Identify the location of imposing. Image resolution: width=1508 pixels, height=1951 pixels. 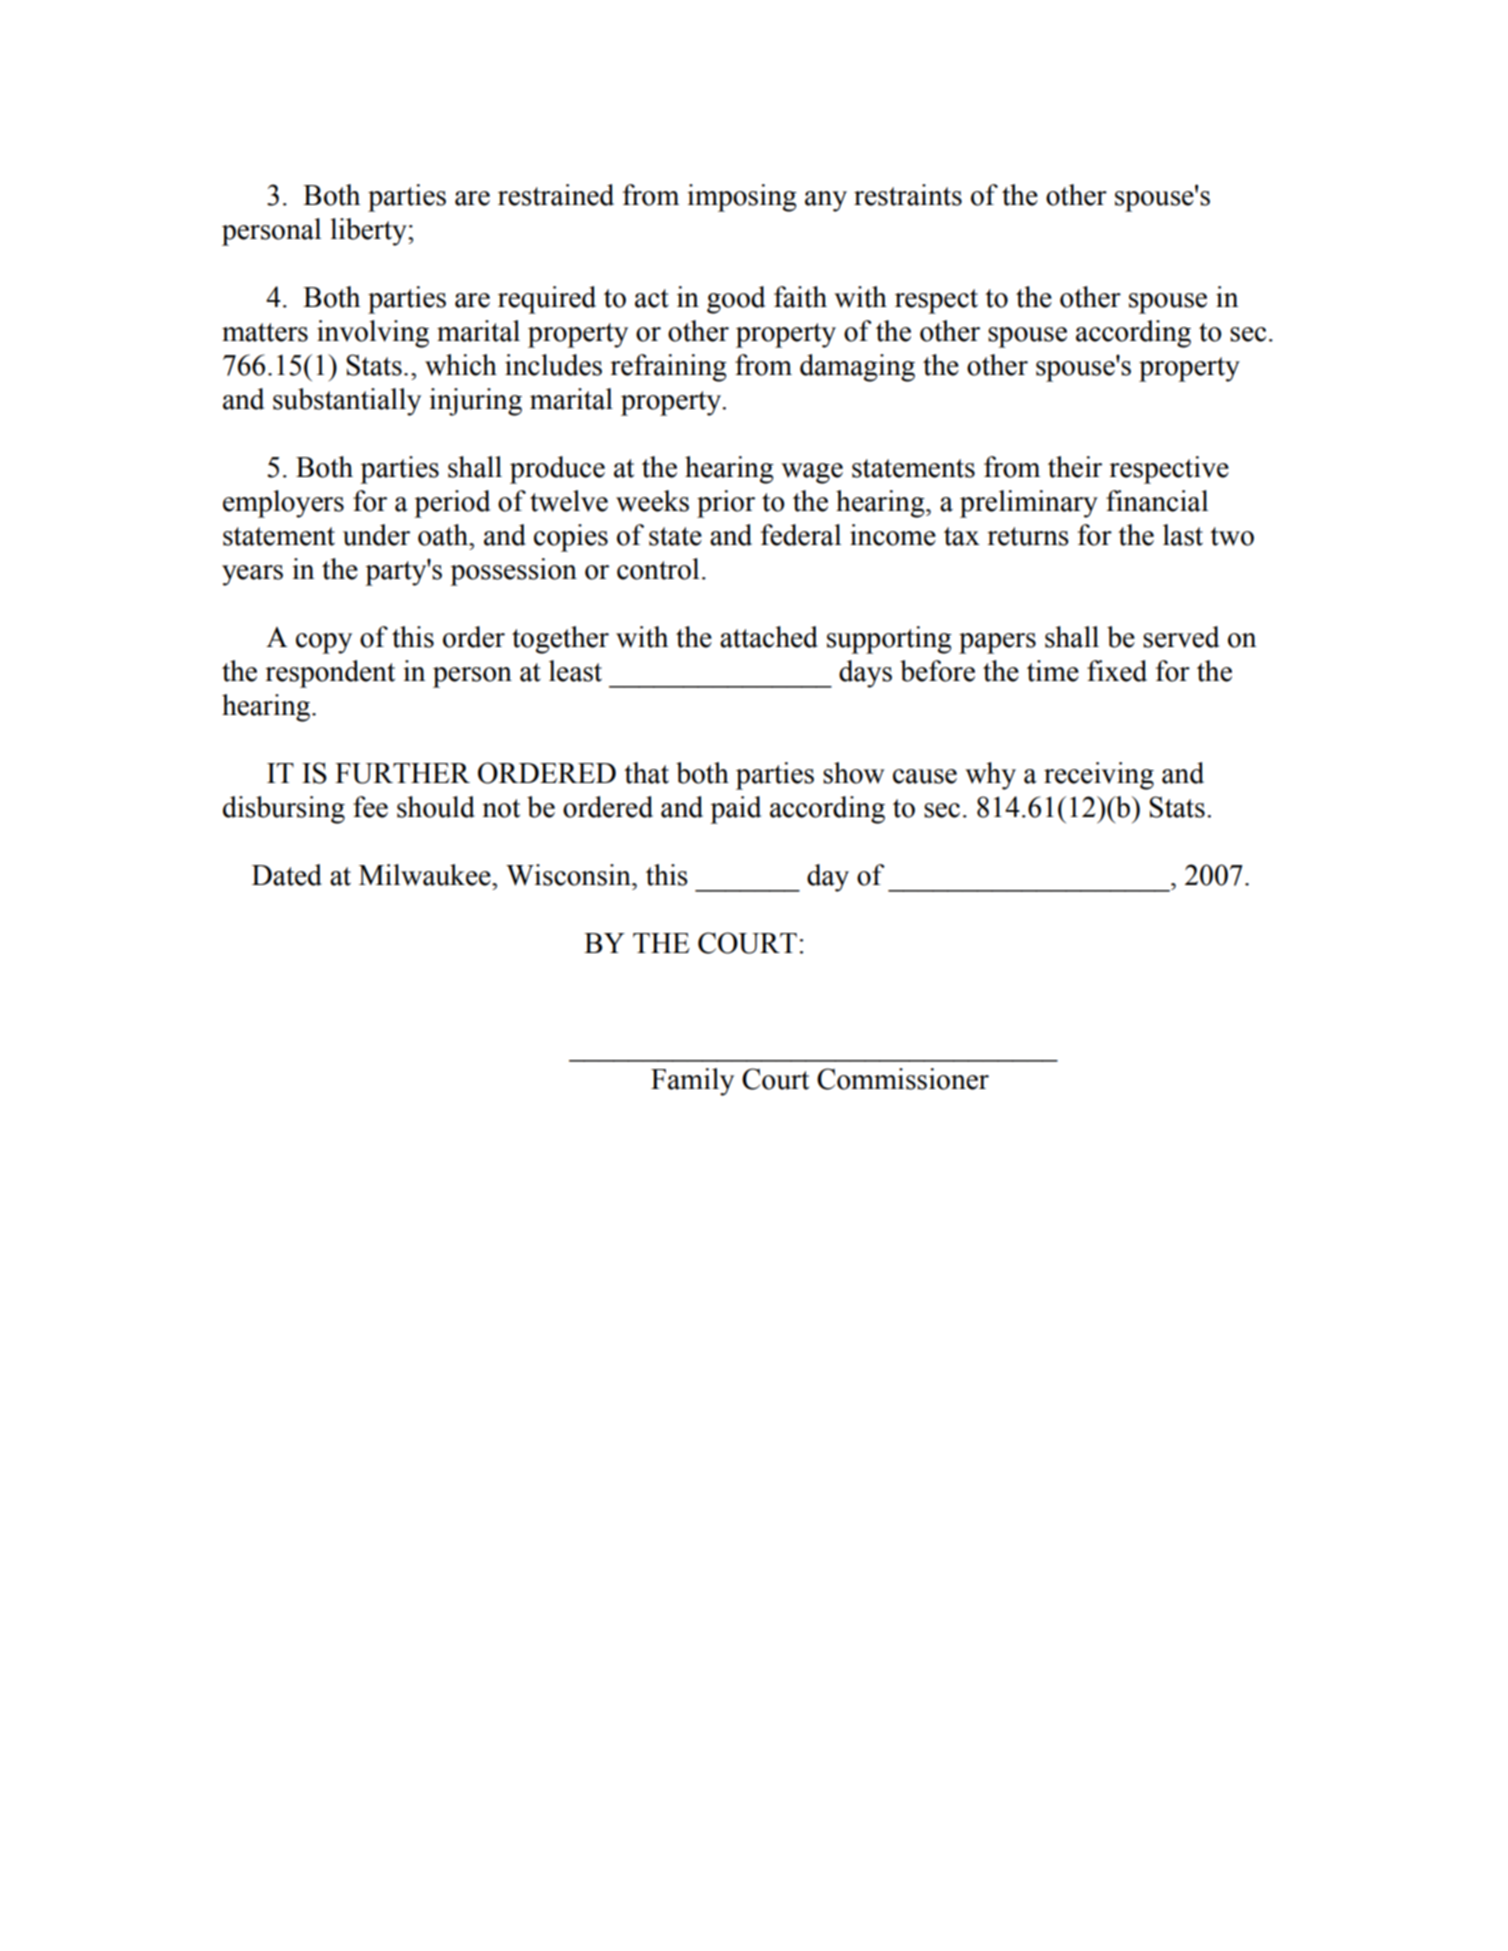
(742, 198).
